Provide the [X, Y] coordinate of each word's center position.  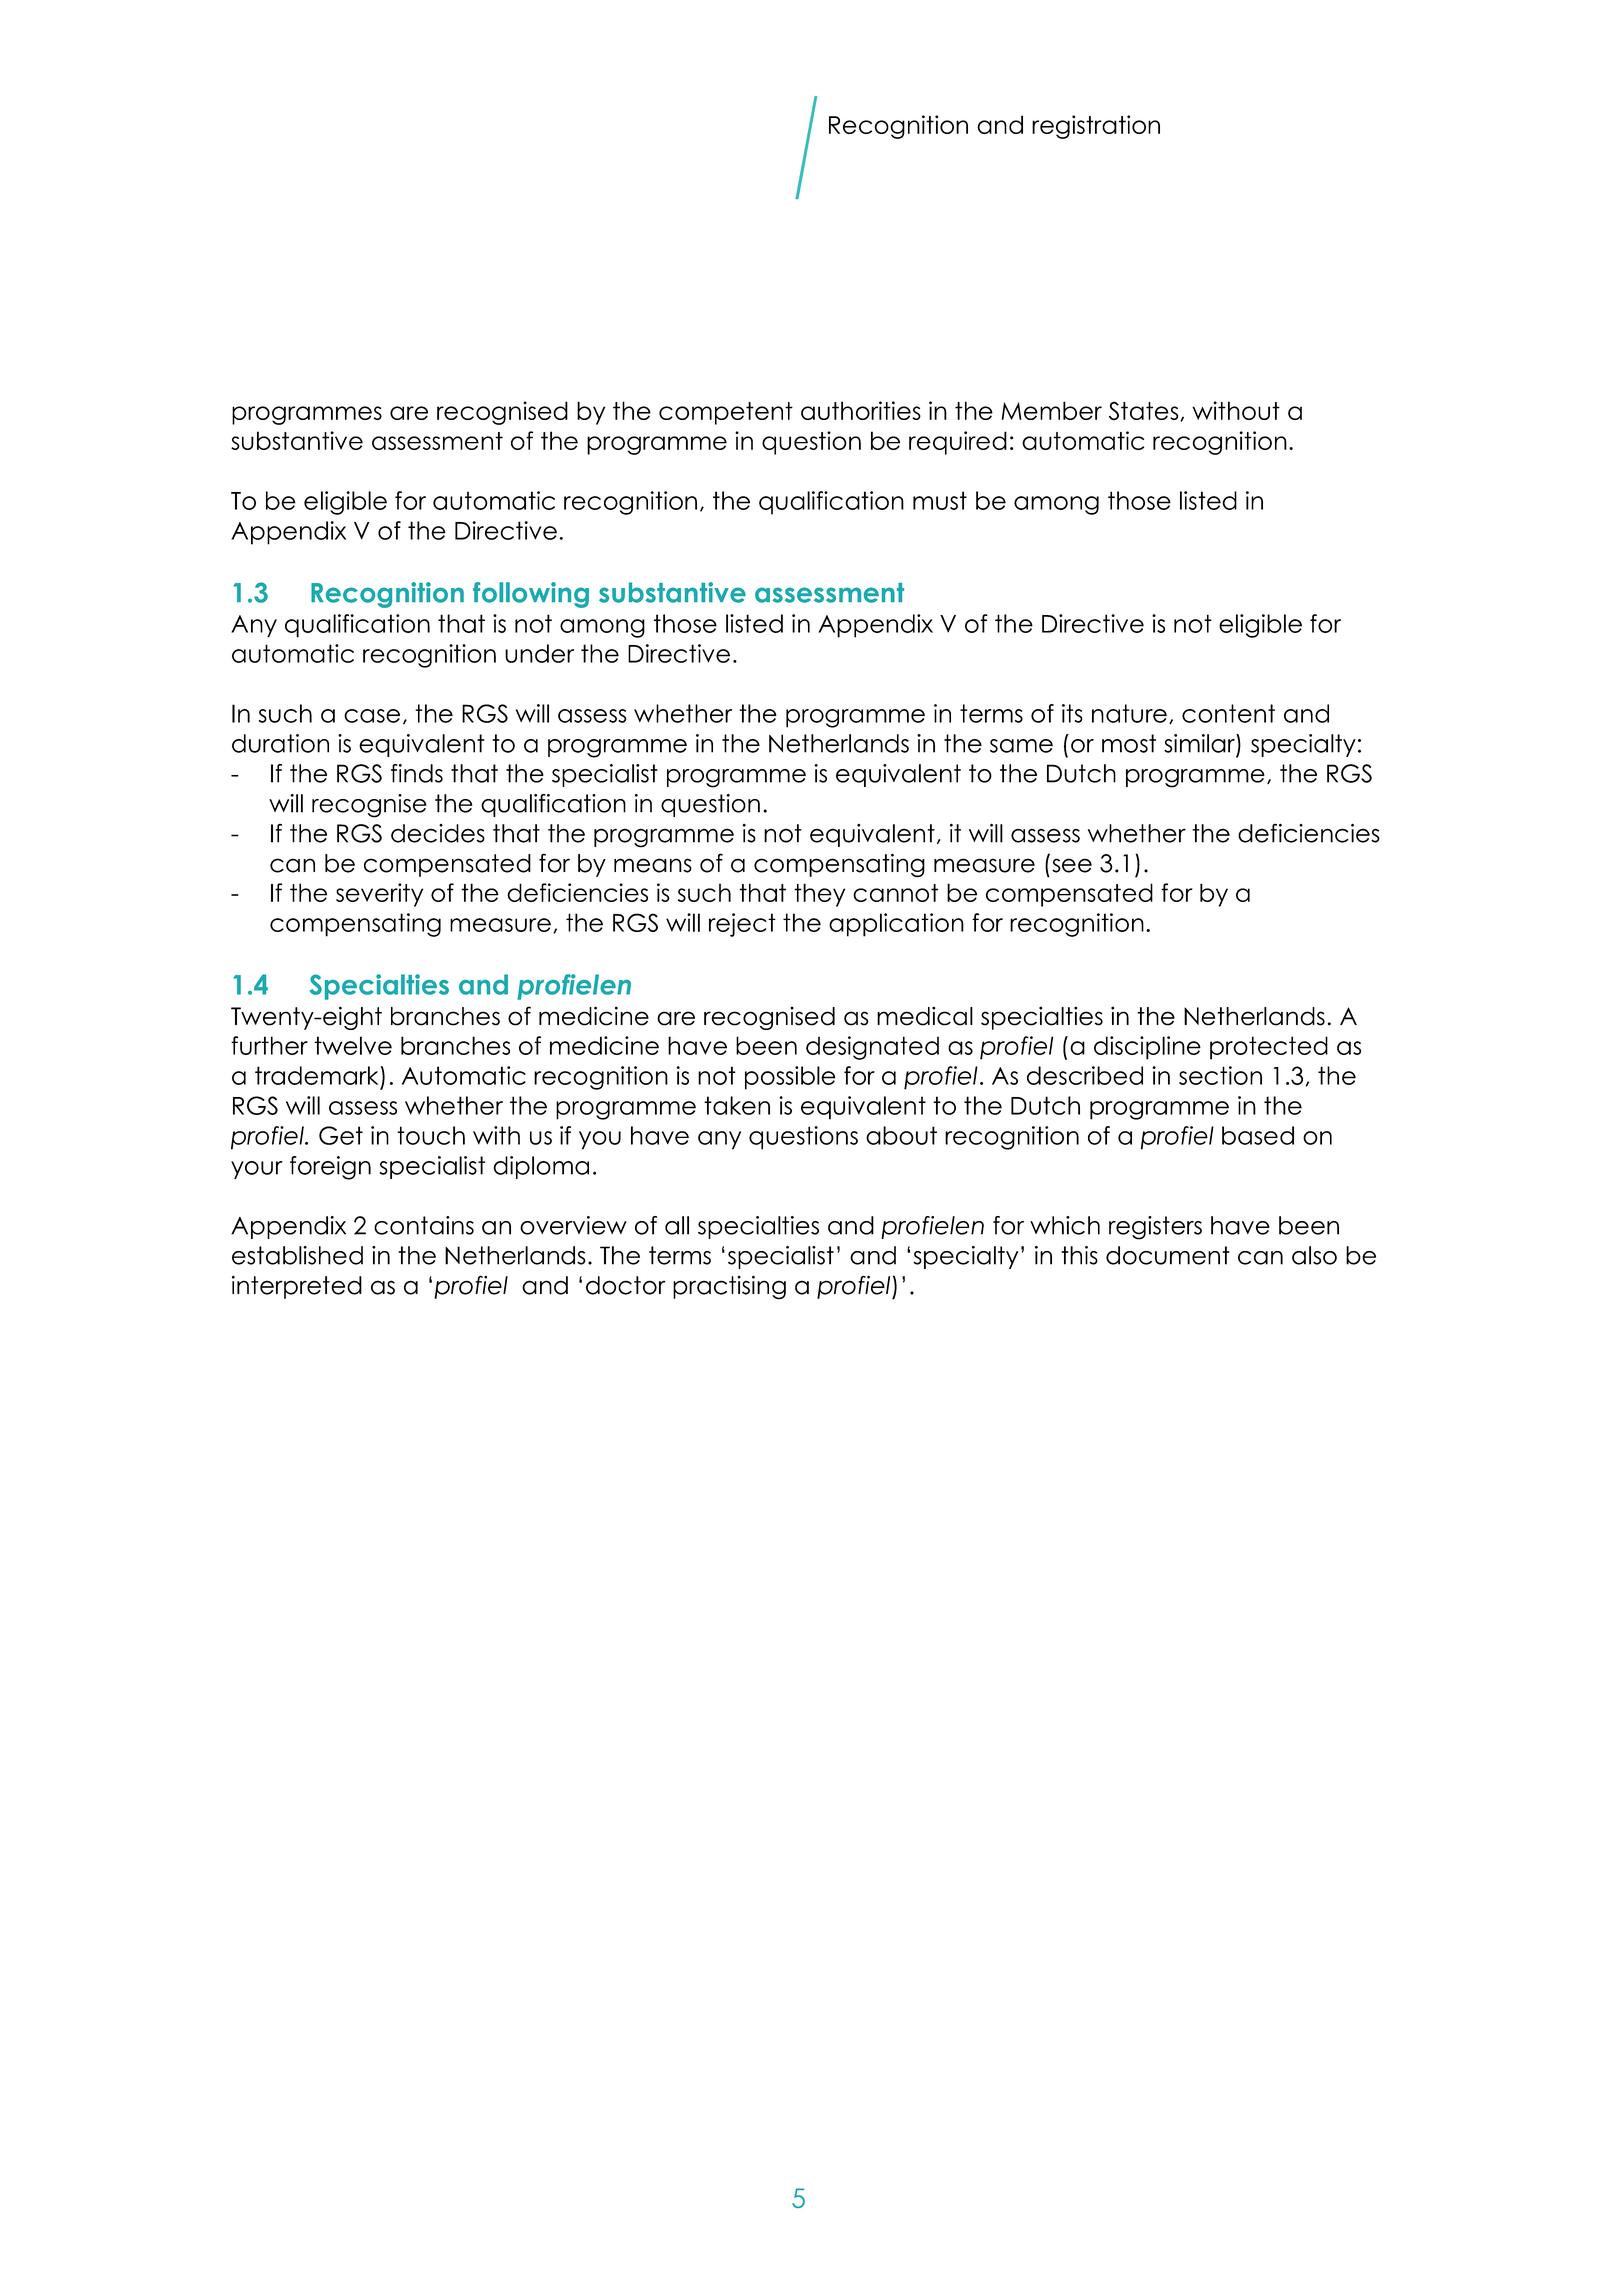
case [372, 716]
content [1228, 713]
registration [1096, 127]
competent [726, 413]
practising [729, 1287]
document [1168, 1255]
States [1144, 411]
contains [424, 1225]
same [1021, 746]
